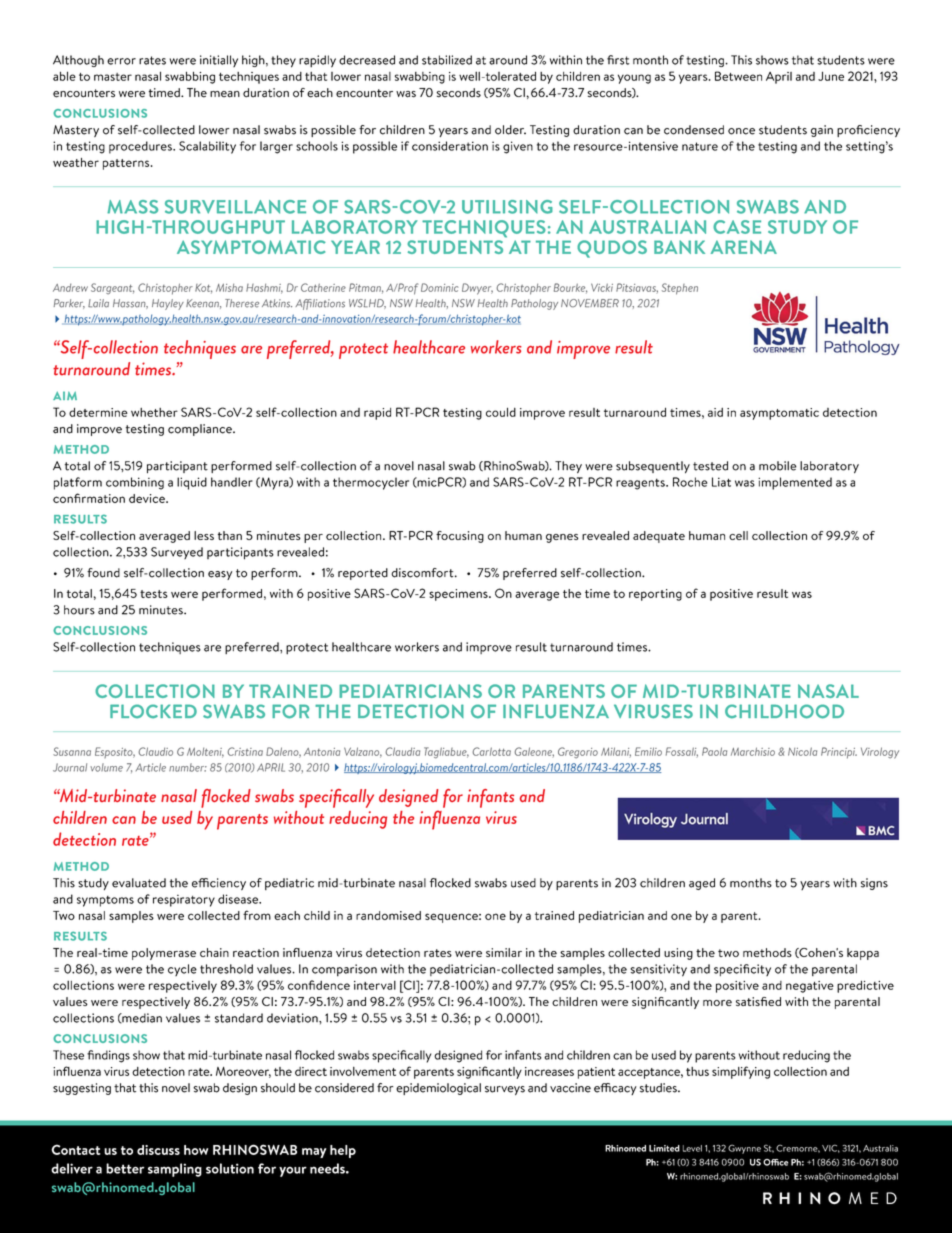 The height and width of the image is (1233, 952). What do you see at coordinates (168, 304) in the image?
I see `Hayley` at bounding box center [168, 304].
